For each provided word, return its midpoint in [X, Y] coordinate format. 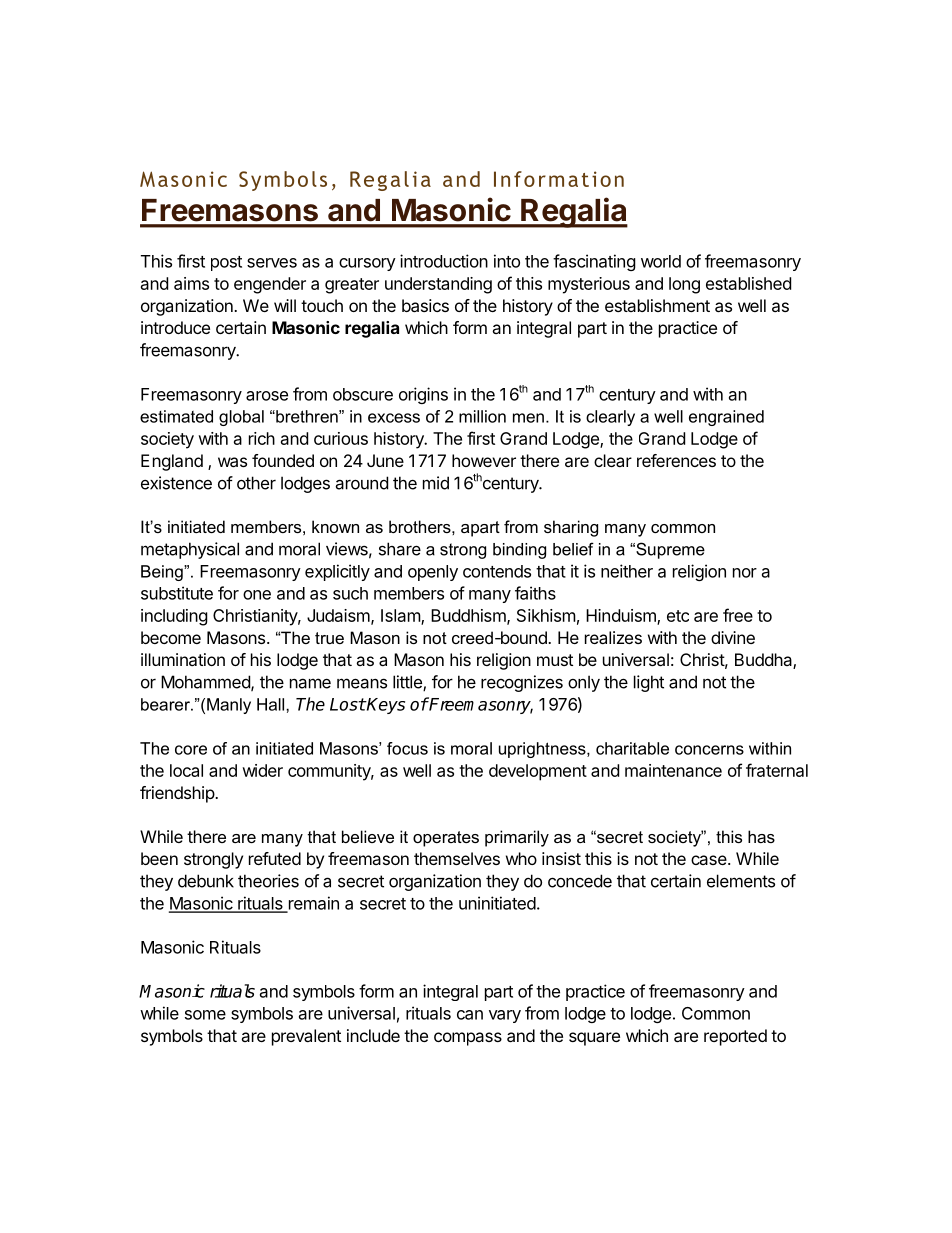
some [205, 1015]
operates [446, 839]
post [226, 263]
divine [733, 637]
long [684, 285]
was [232, 462]
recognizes [522, 683]
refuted [275, 858]
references [676, 460]
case [710, 860]
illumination [183, 659]
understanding [438, 285]
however [484, 460]
